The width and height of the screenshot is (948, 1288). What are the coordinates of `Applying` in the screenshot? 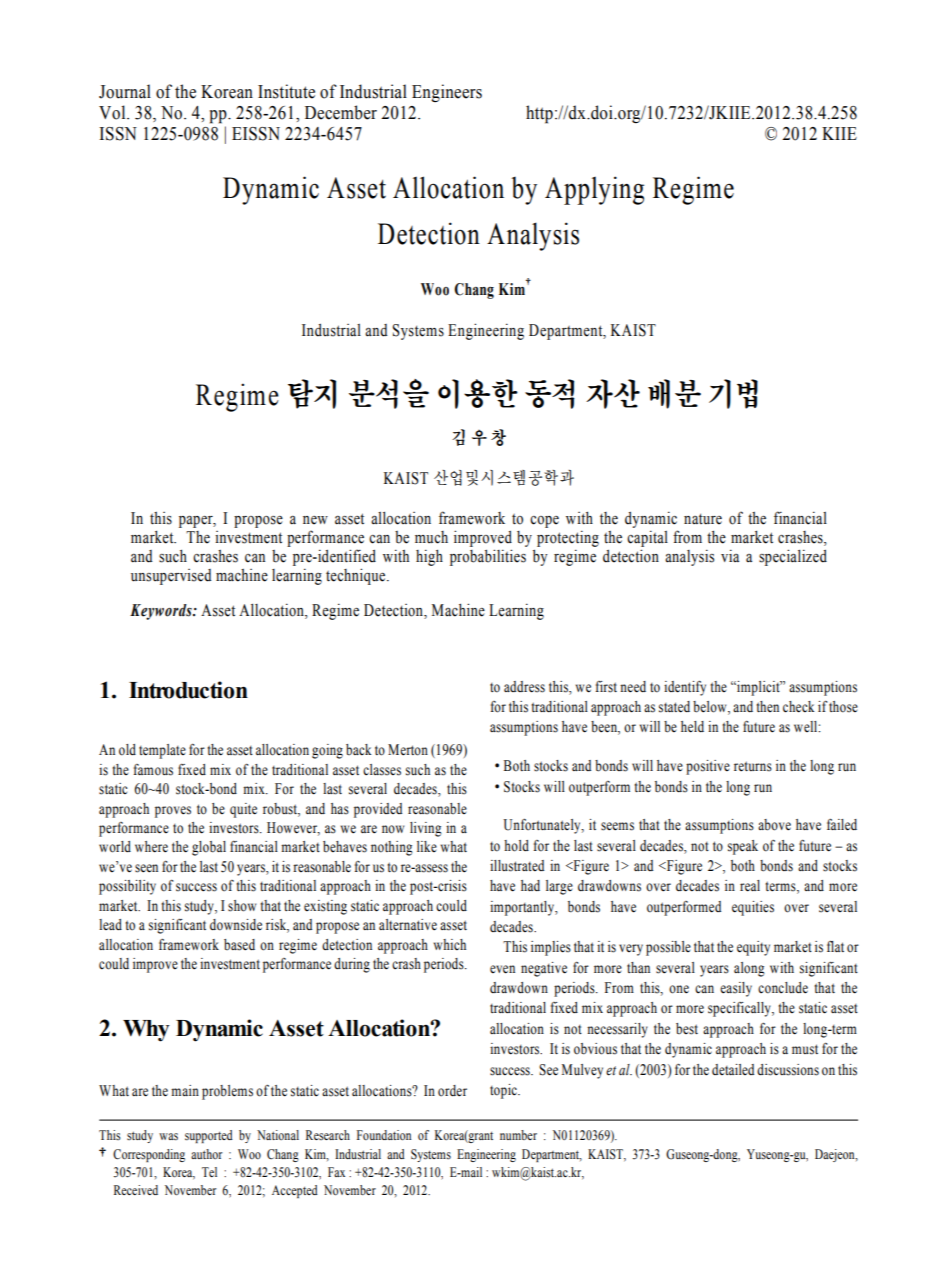 It's located at (594, 190).
